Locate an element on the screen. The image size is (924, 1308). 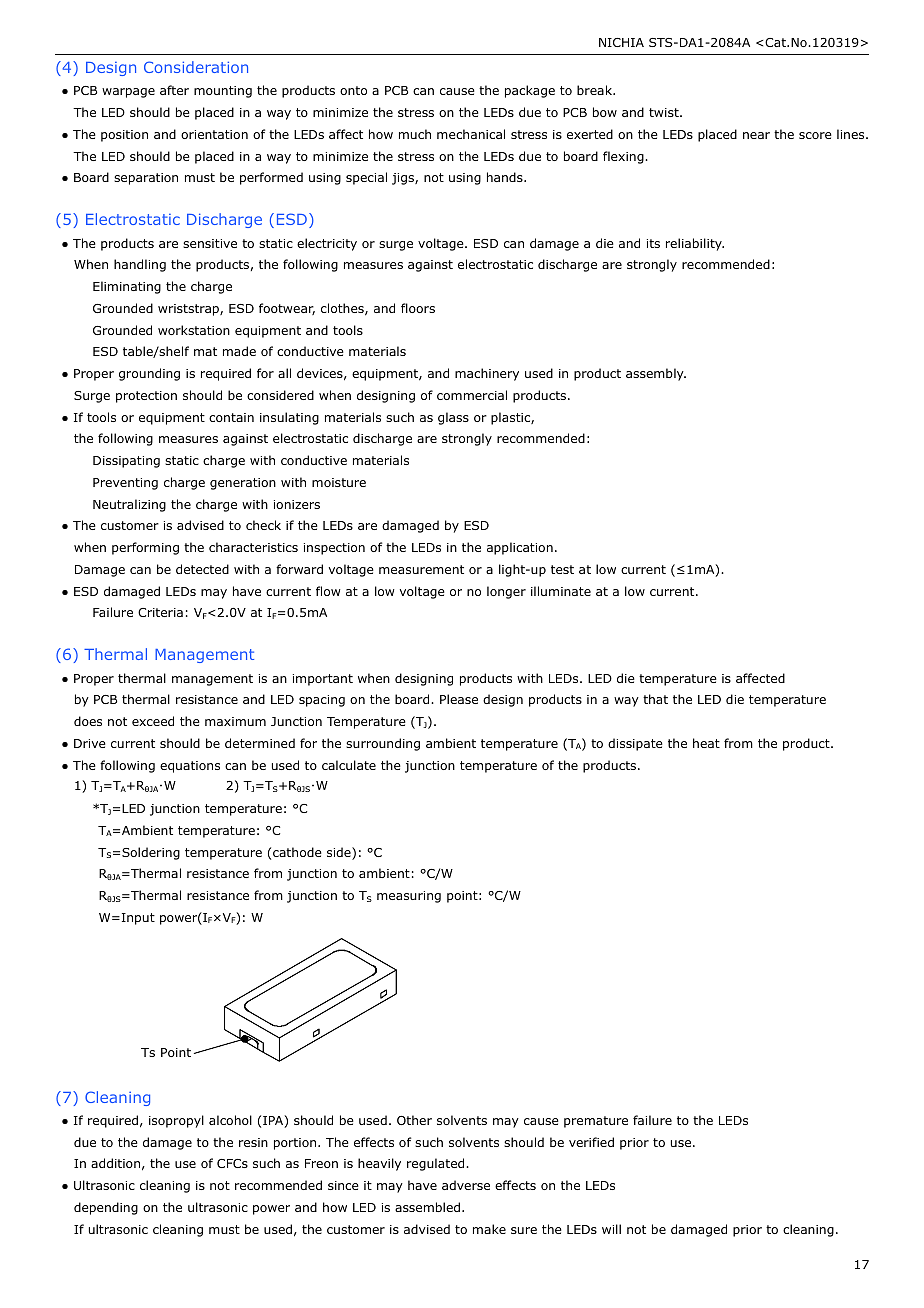
will is located at coordinates (611, 1229).
